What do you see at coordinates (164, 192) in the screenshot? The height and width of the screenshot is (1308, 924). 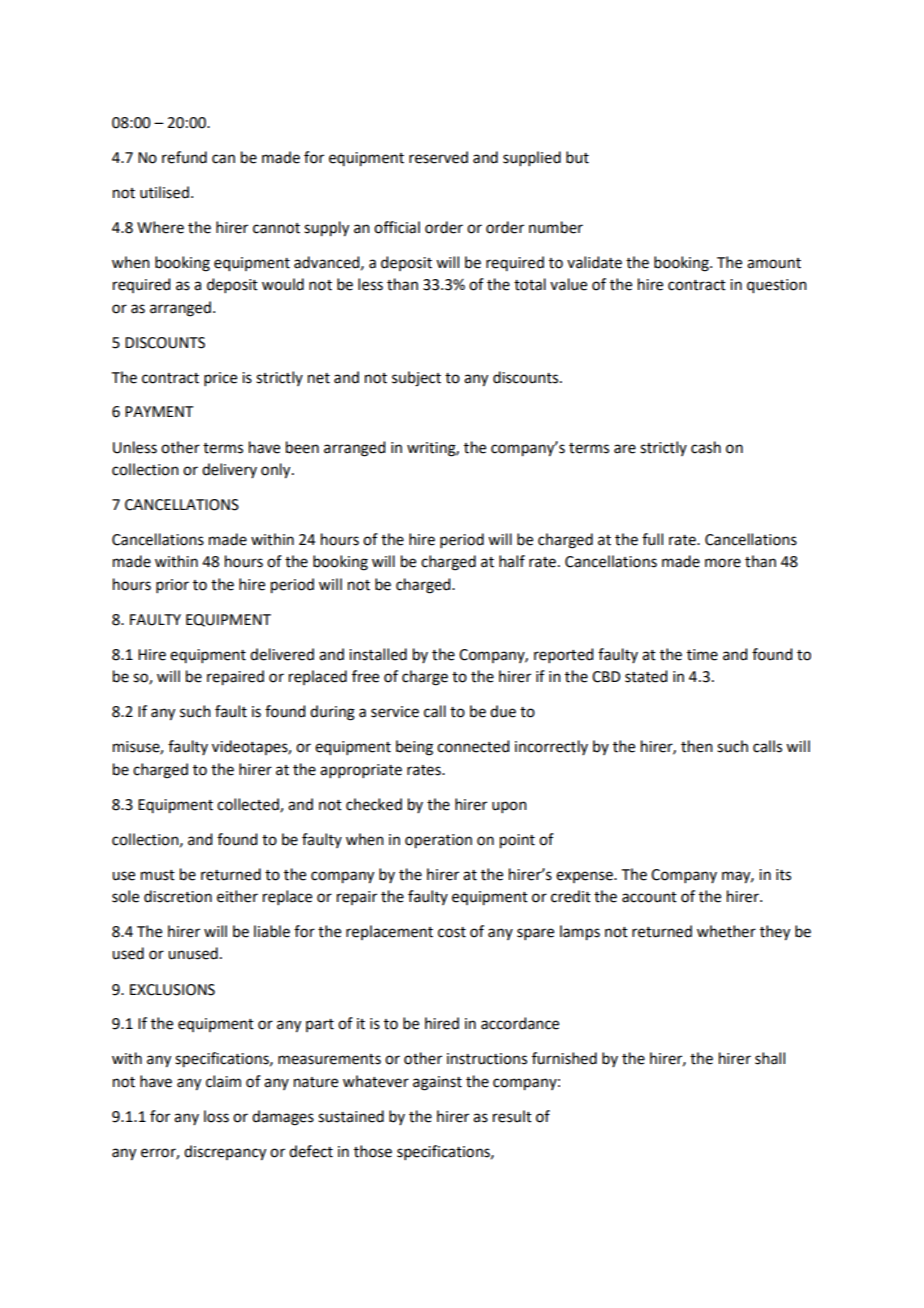 I see `utilised` at bounding box center [164, 192].
